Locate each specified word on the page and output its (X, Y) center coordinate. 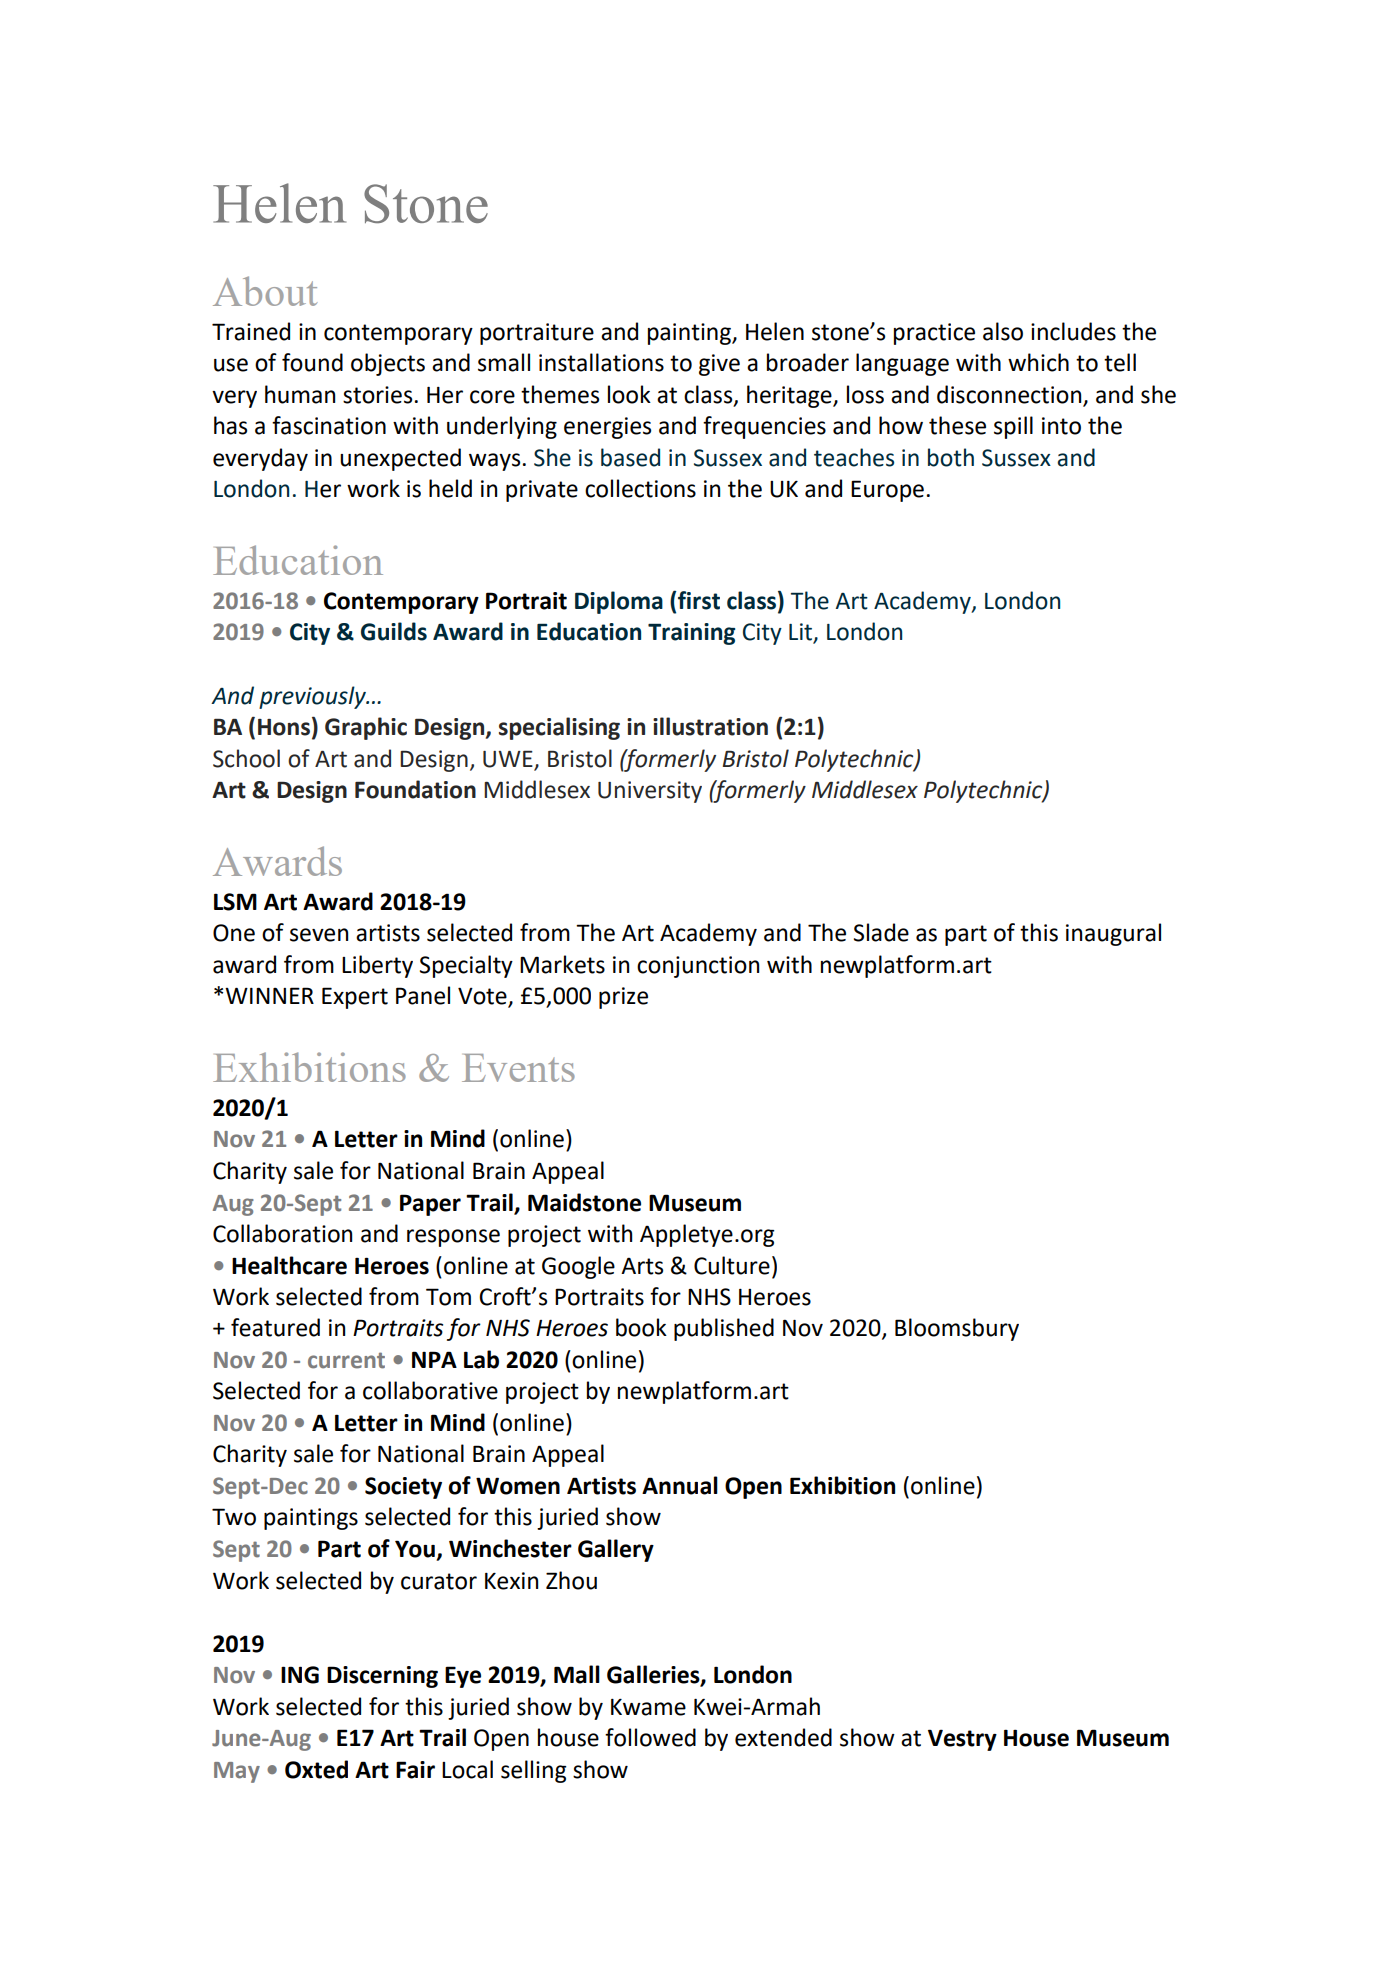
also (1003, 331)
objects (388, 364)
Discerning (382, 1677)
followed (650, 1737)
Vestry (962, 1740)
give (719, 365)
